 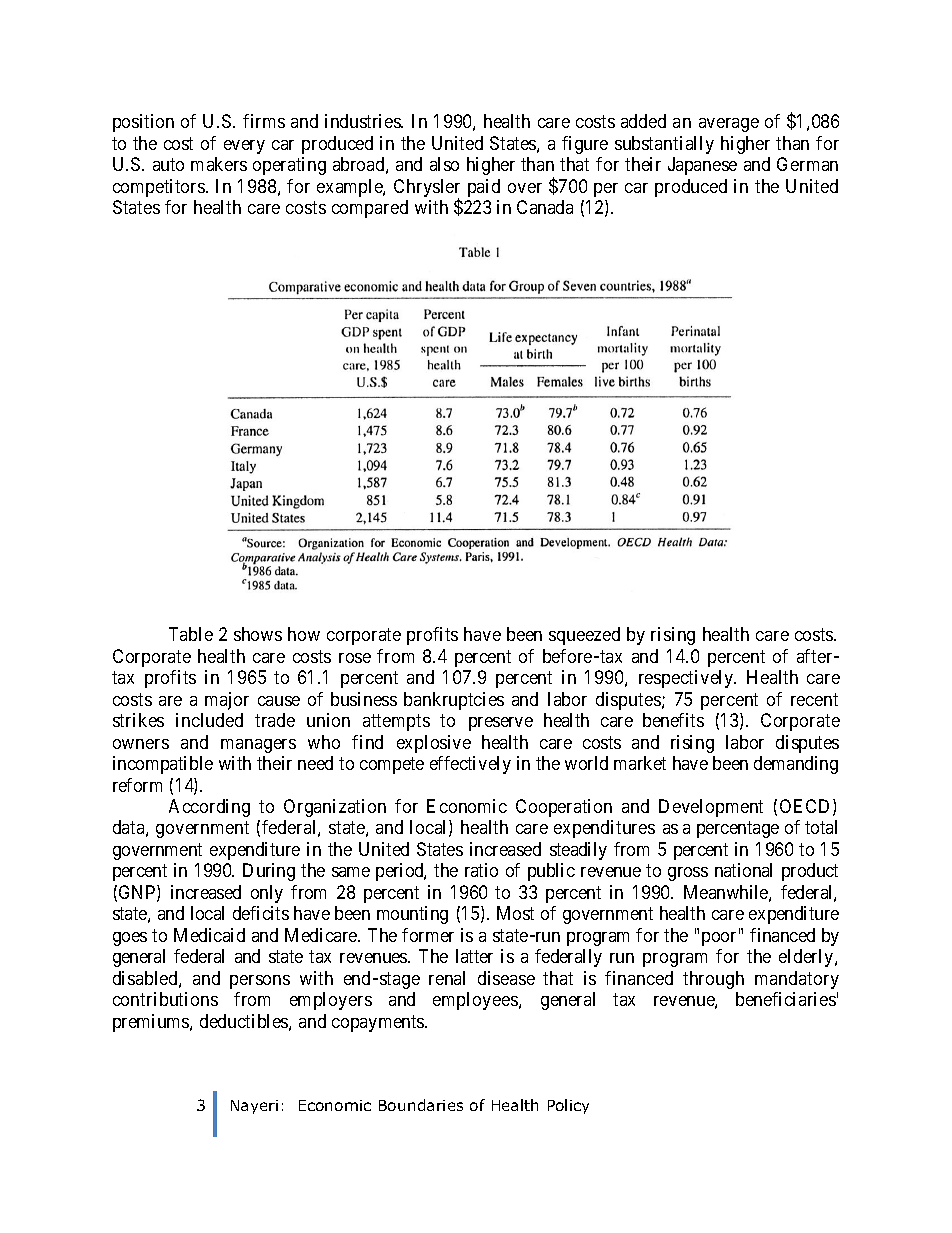 What do you see at coordinates (786, 999) in the screenshot?
I see `beneficiaries` at bounding box center [786, 999].
